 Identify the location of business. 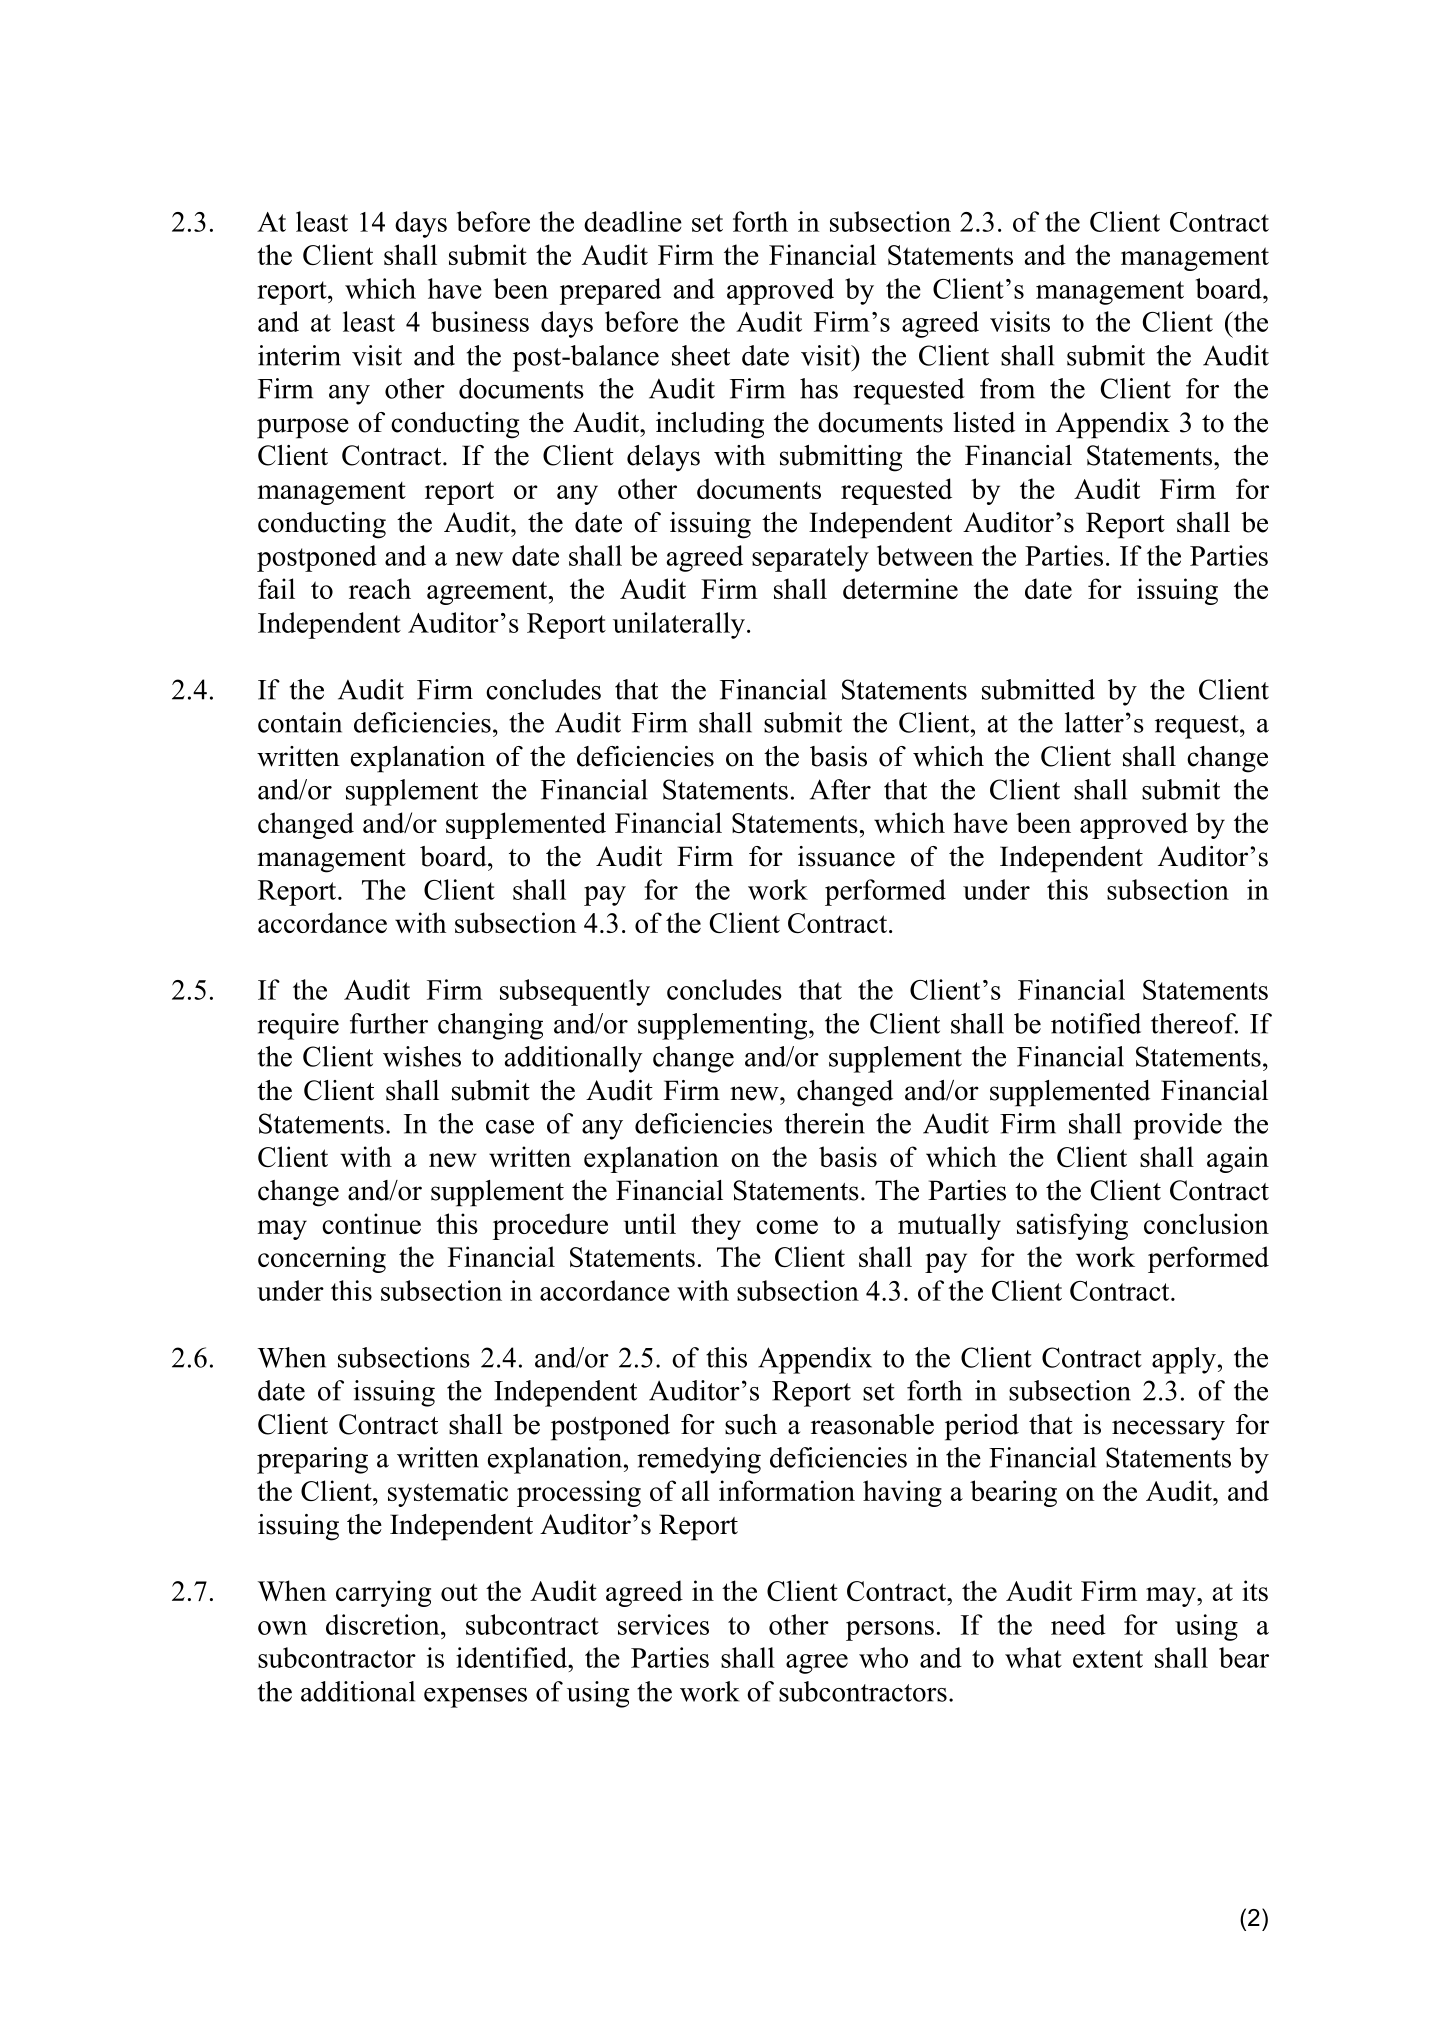
(480, 321).
